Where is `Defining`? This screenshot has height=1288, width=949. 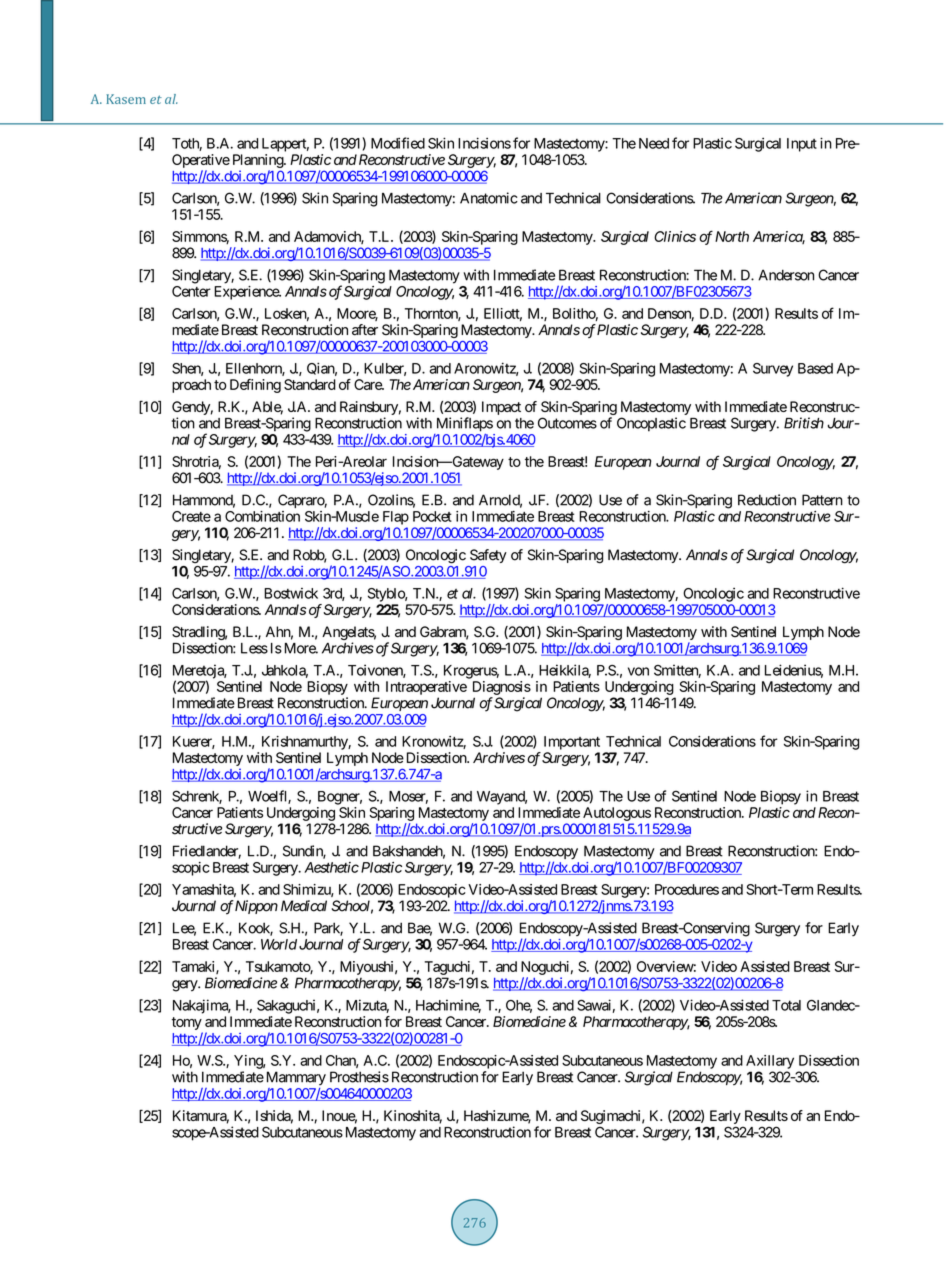 Defining is located at coordinates (255, 386).
